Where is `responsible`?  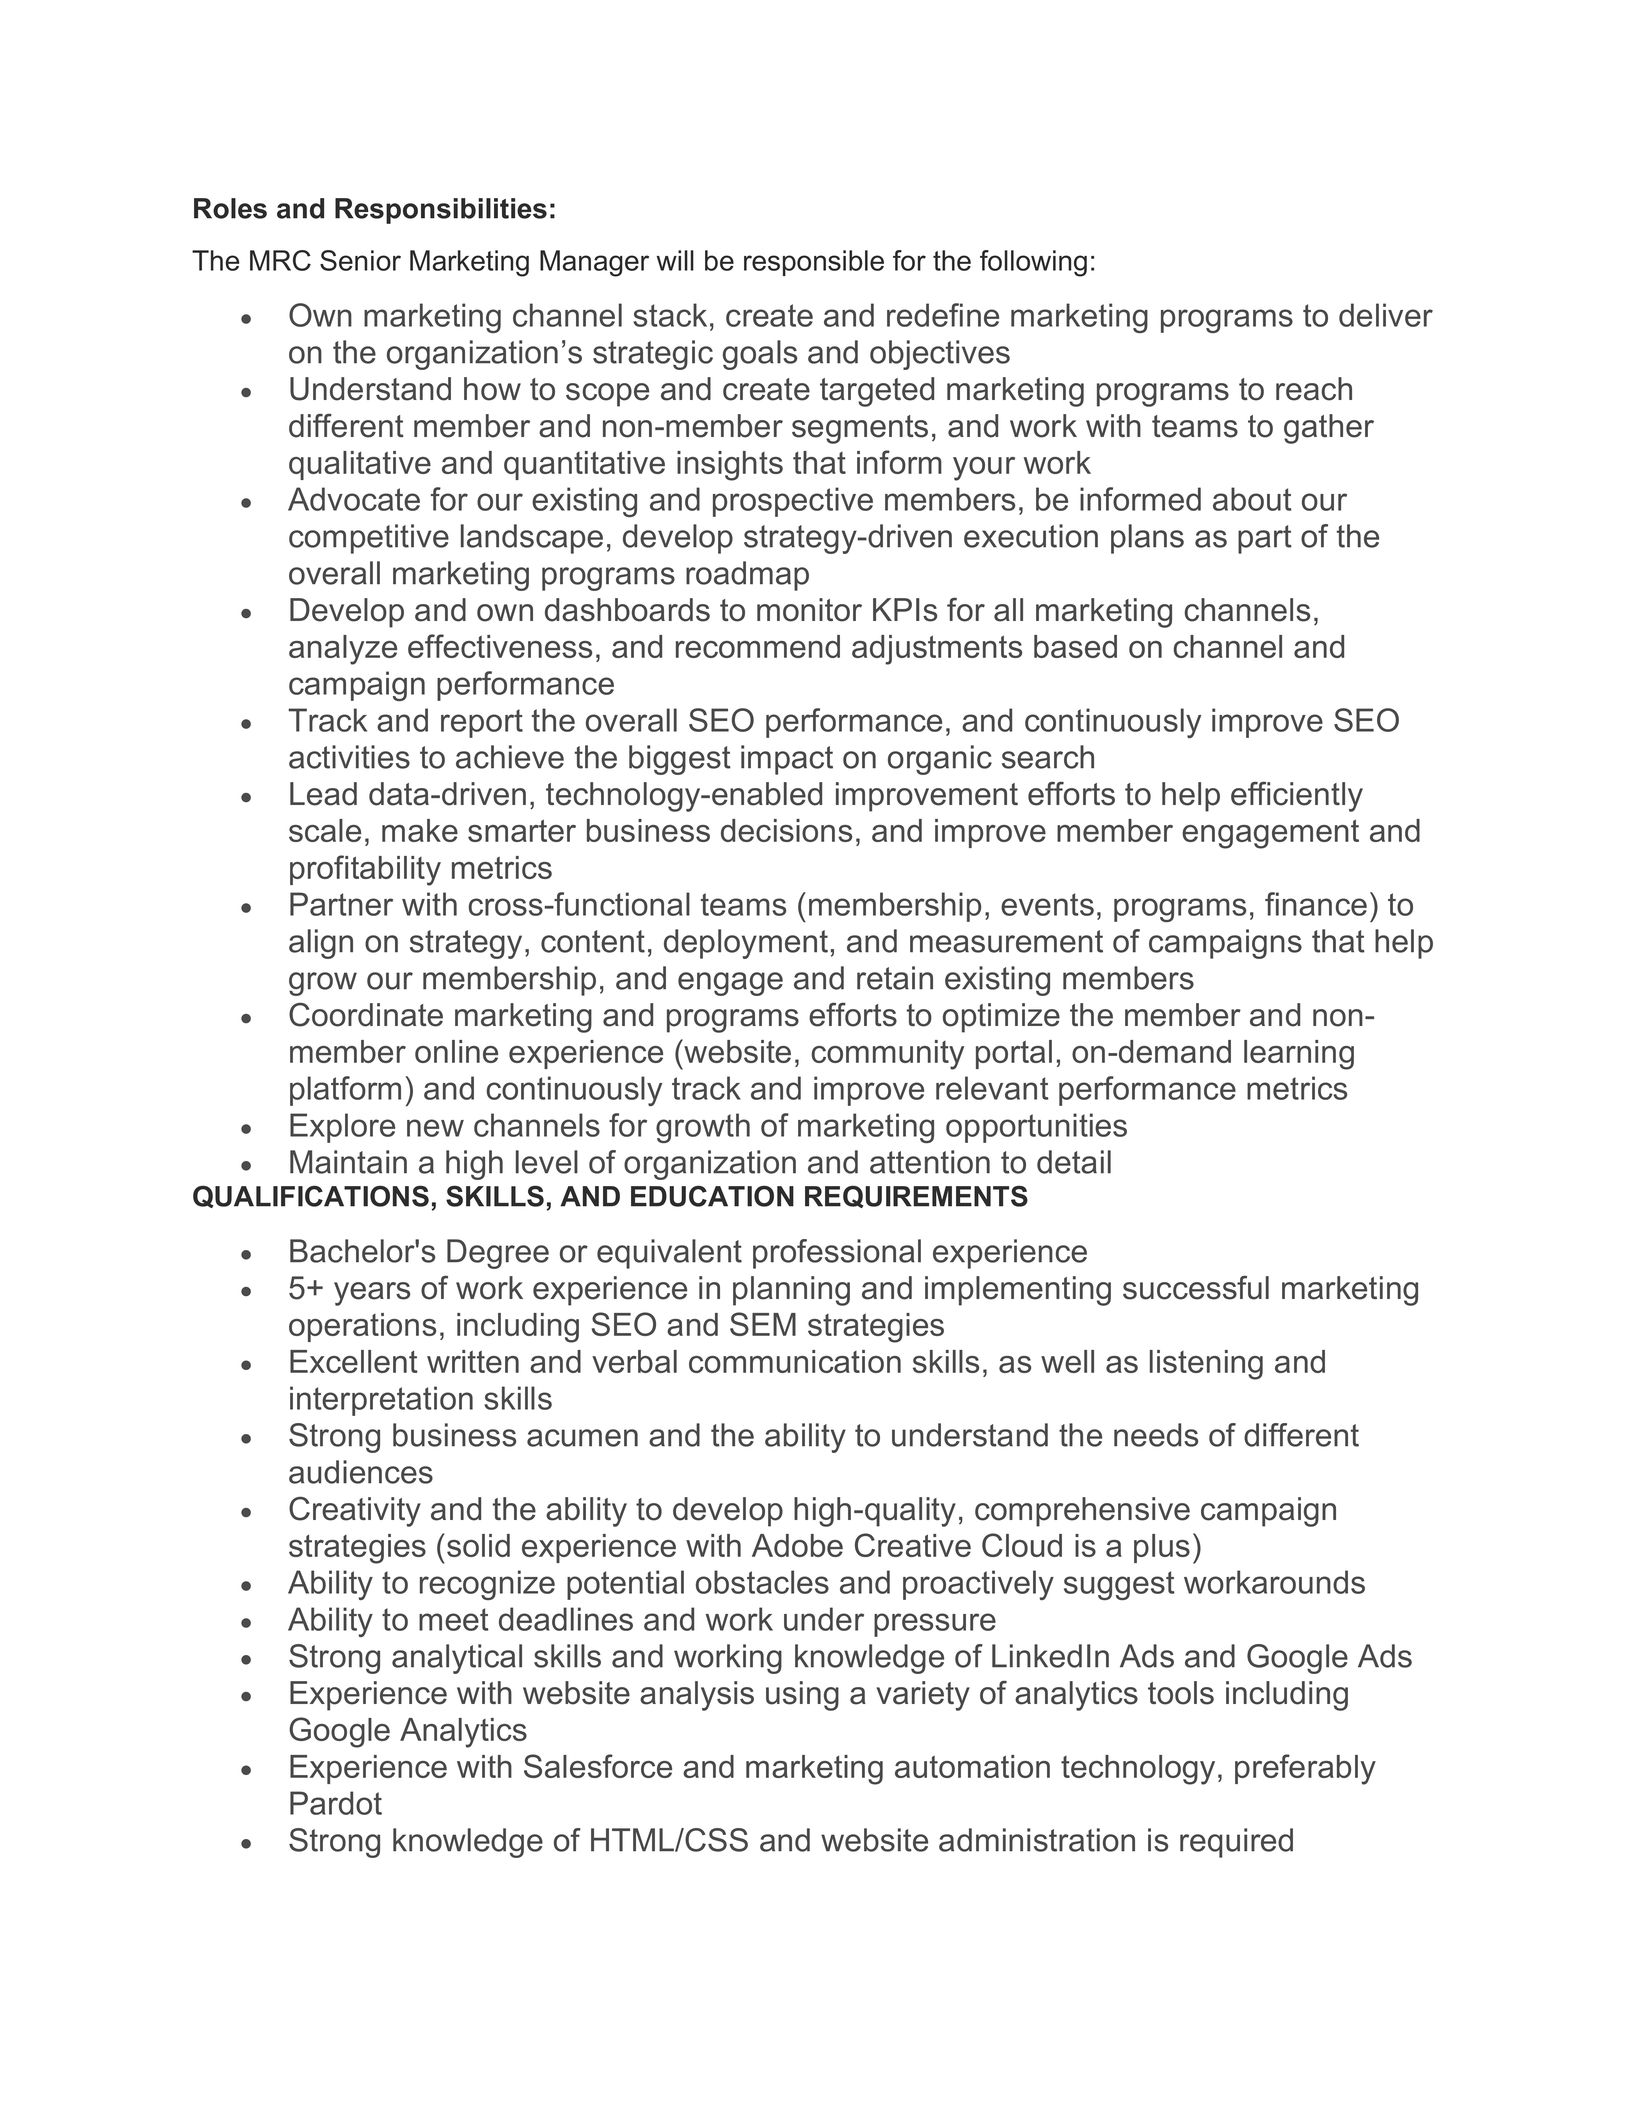
responsible is located at coordinates (814, 263).
